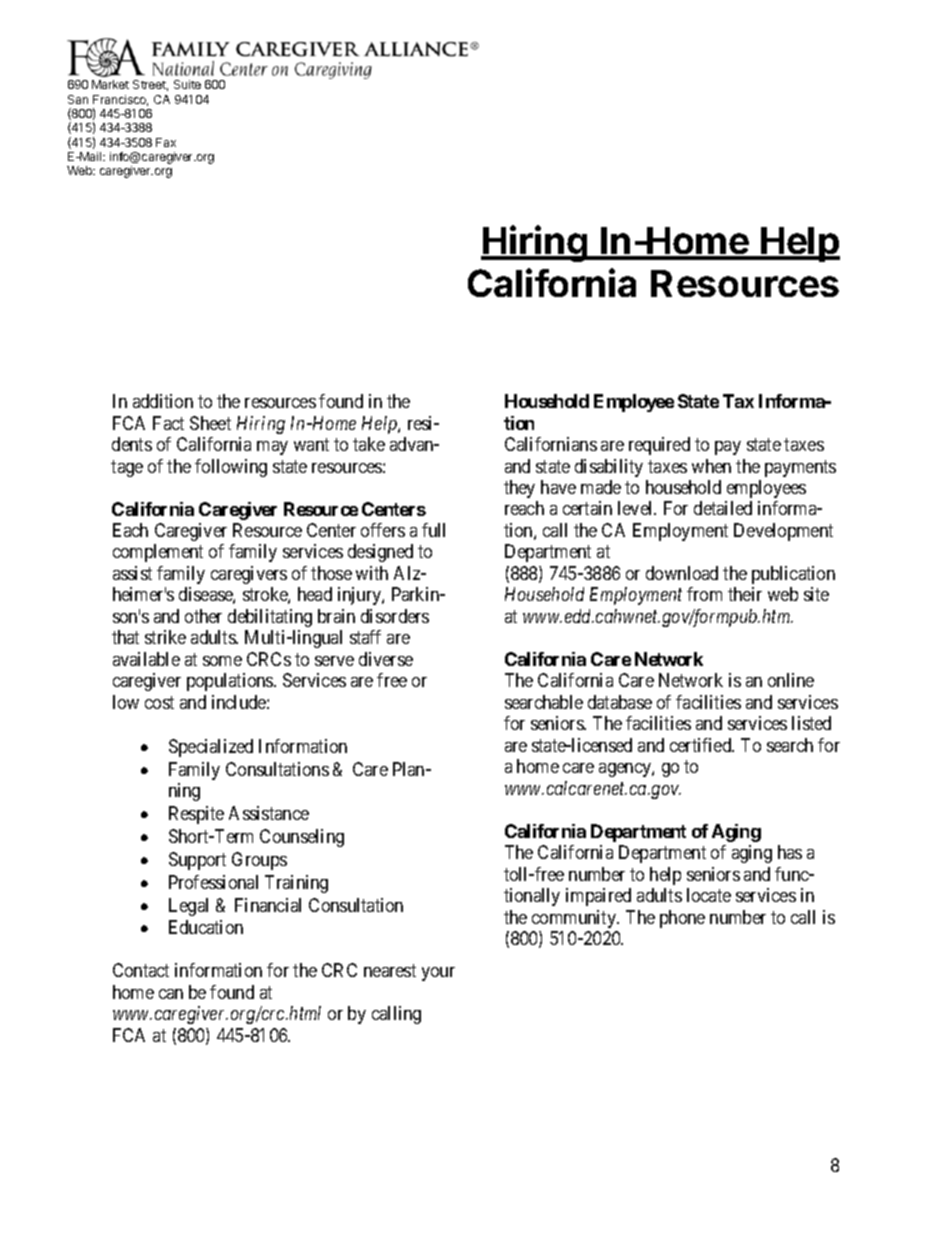 The height and width of the document is (1233, 952). Describe the element at coordinates (166, 142) in the document. I see `Fax` at that location.
